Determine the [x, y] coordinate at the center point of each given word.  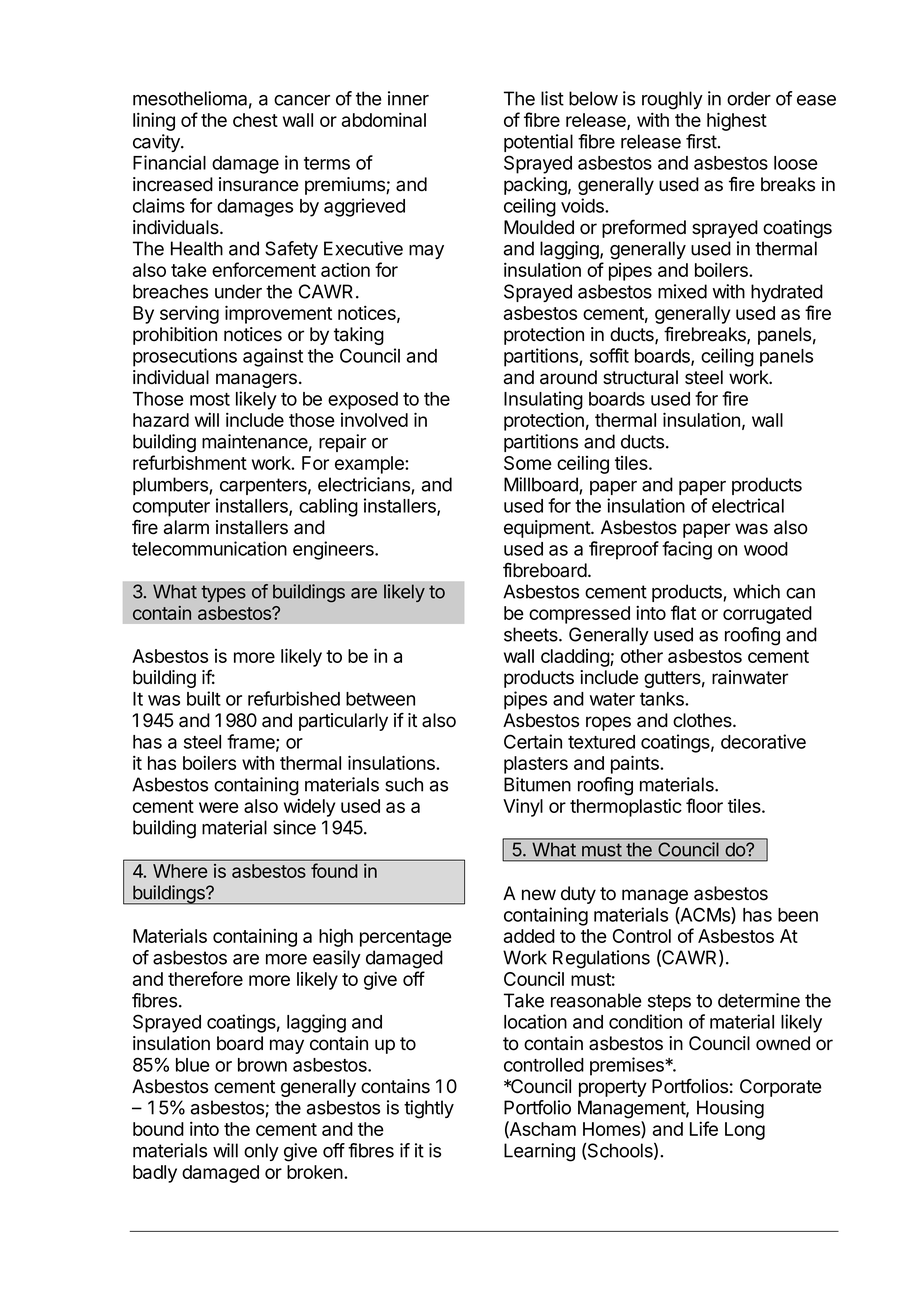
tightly [429, 1109]
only [261, 1152]
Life [704, 1128]
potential [538, 143]
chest [255, 120]
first [701, 141]
